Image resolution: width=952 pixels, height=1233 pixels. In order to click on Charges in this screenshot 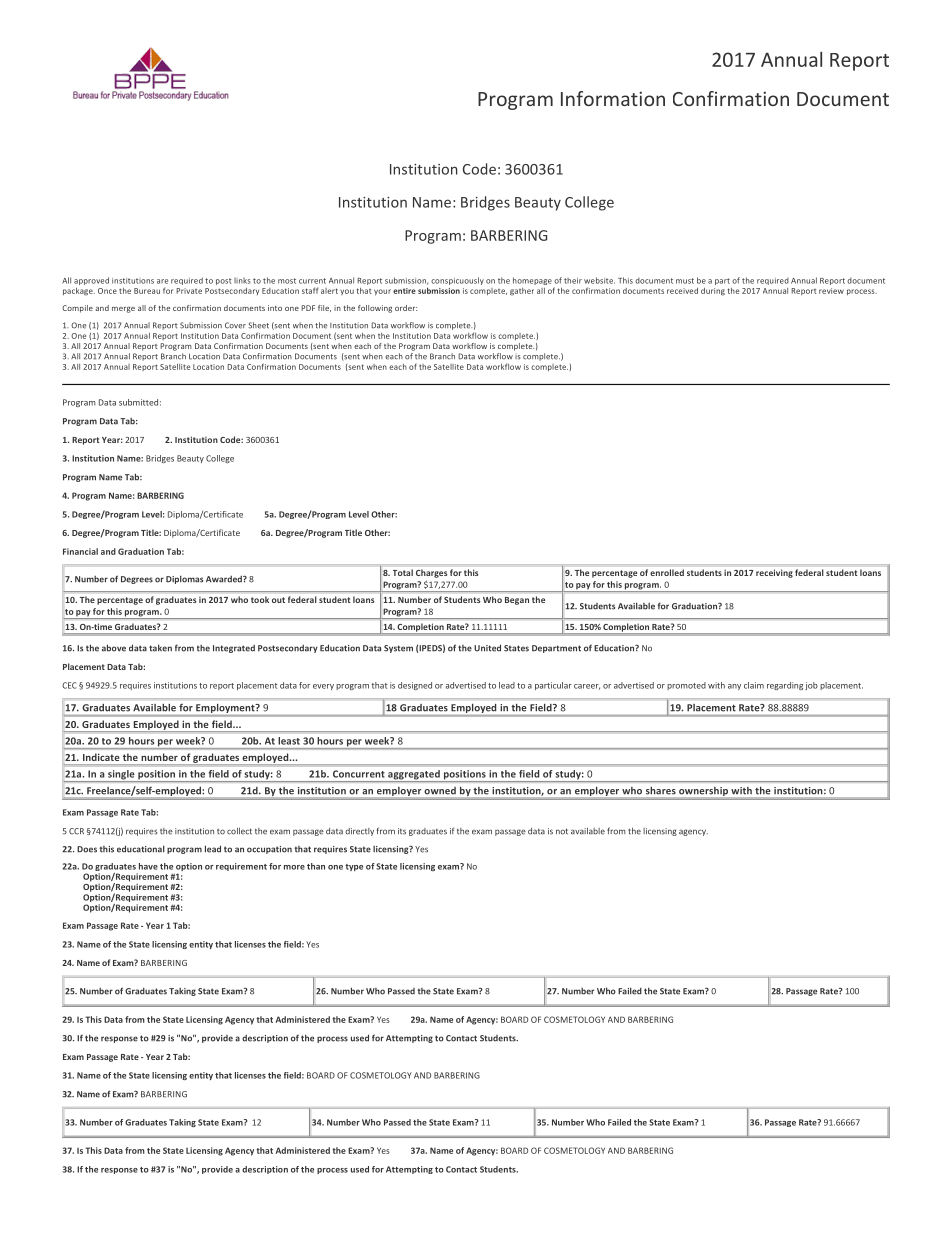, I will do `click(431, 574)`.
